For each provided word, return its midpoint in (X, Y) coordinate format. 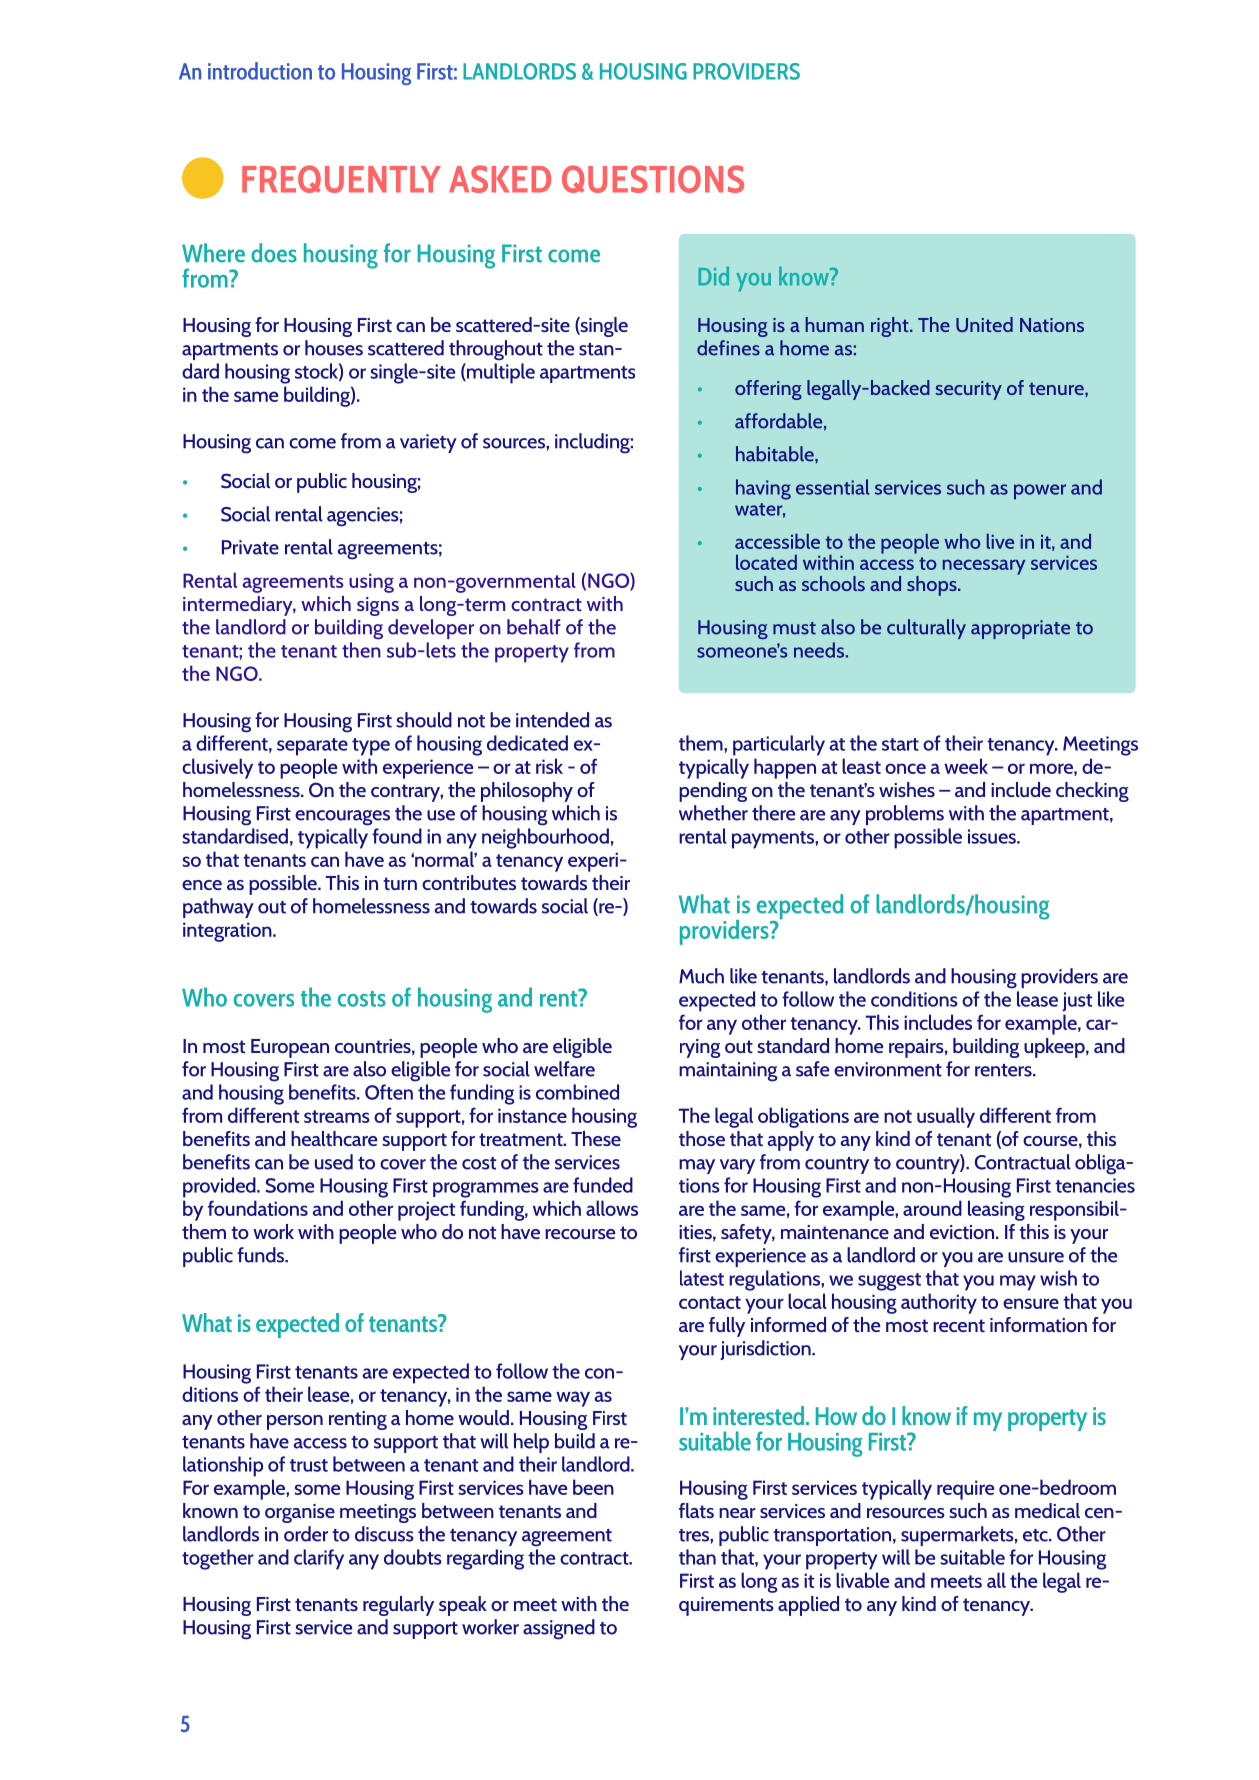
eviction (963, 1232)
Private (250, 547)
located (766, 562)
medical (1047, 1510)
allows (612, 1208)
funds (262, 1255)
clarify (319, 1559)
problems (905, 815)
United (984, 324)
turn (400, 883)
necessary (984, 567)
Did (713, 276)
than (697, 1557)
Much (701, 976)
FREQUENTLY (341, 179)
